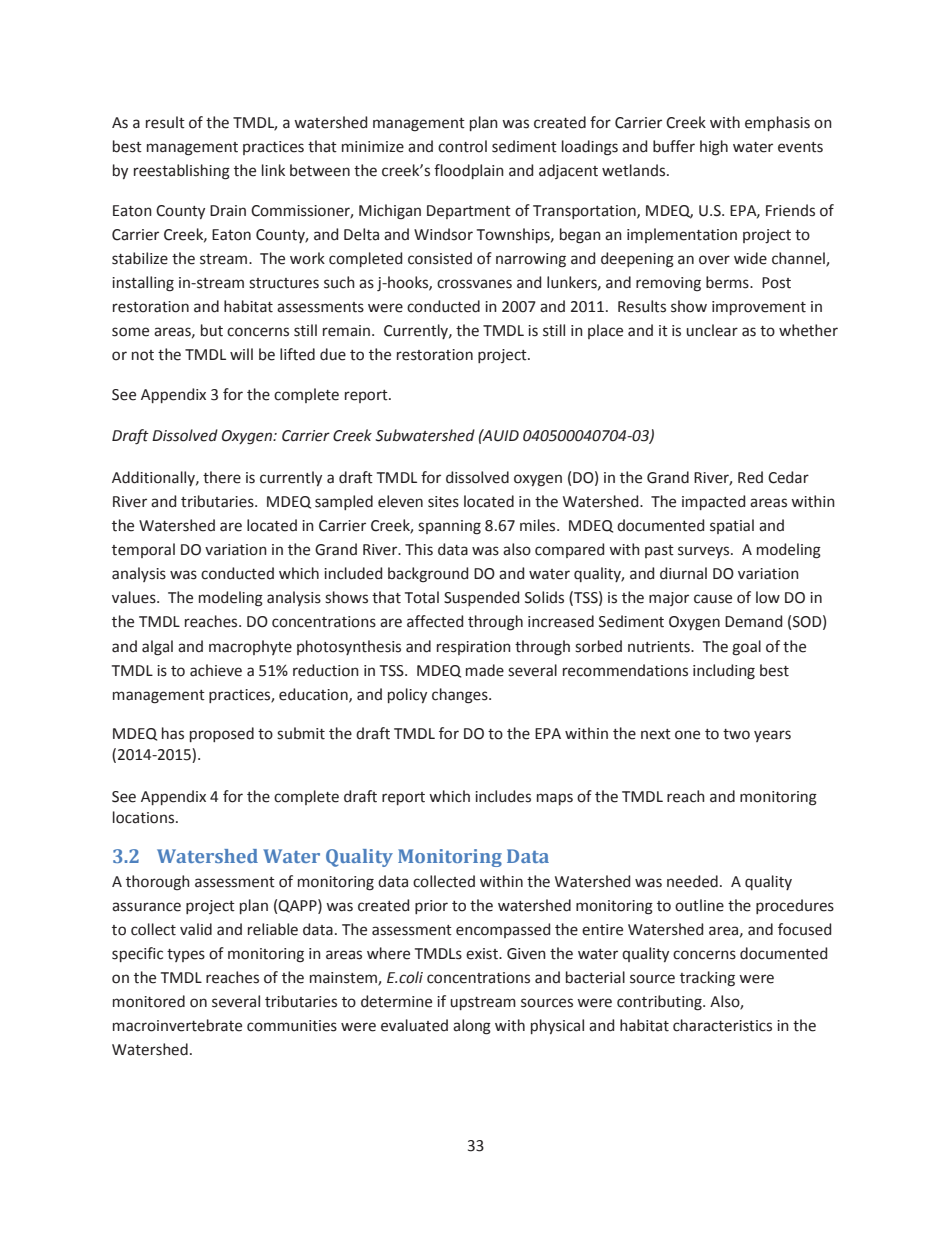 Image resolution: width=952 pixels, height=1233 pixels. Describe the element at coordinates (481, 598) in the image. I see `Suspended` at that location.
